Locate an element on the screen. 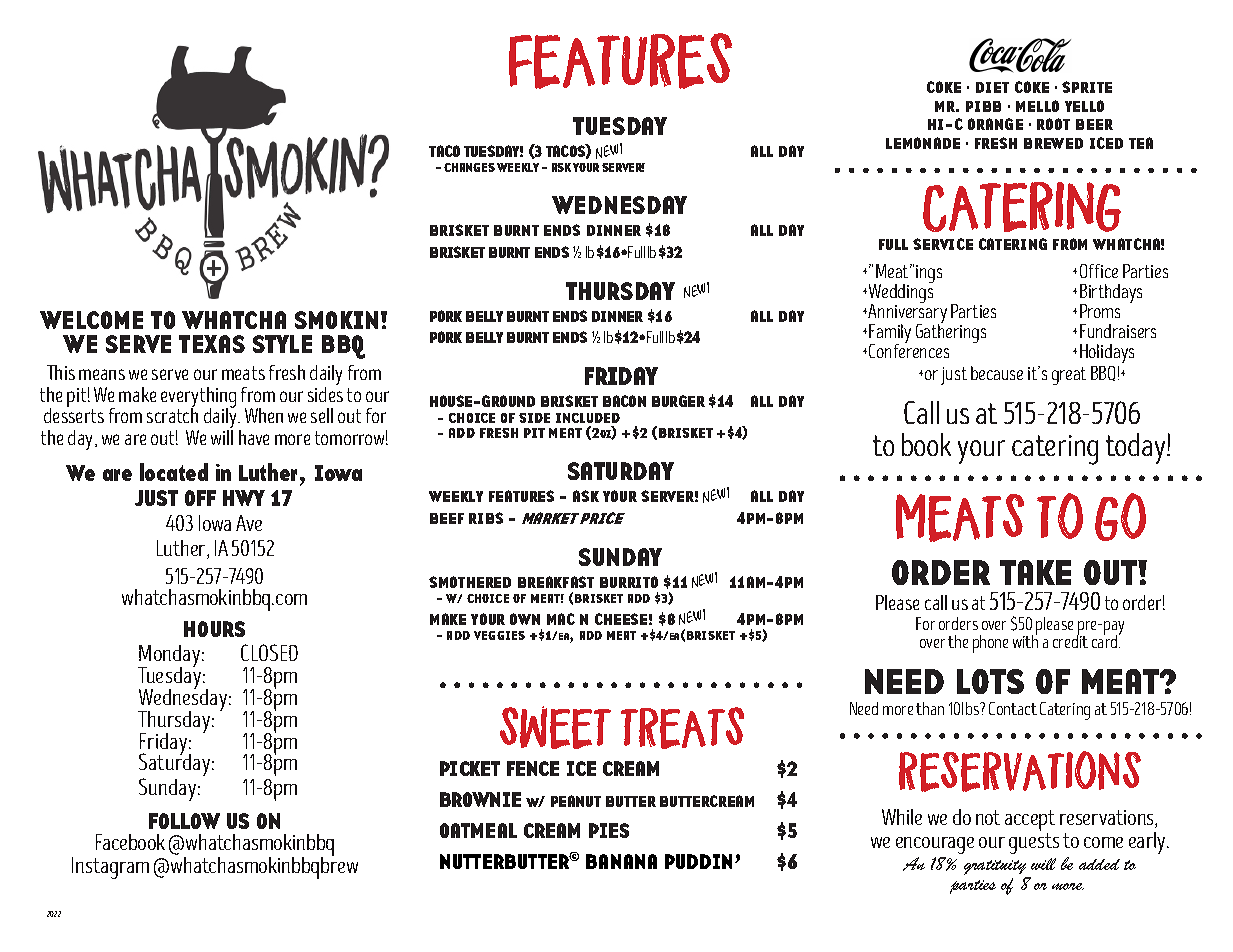 The height and width of the screenshot is (952, 1233). CHANGES is located at coordinates (469, 167).
